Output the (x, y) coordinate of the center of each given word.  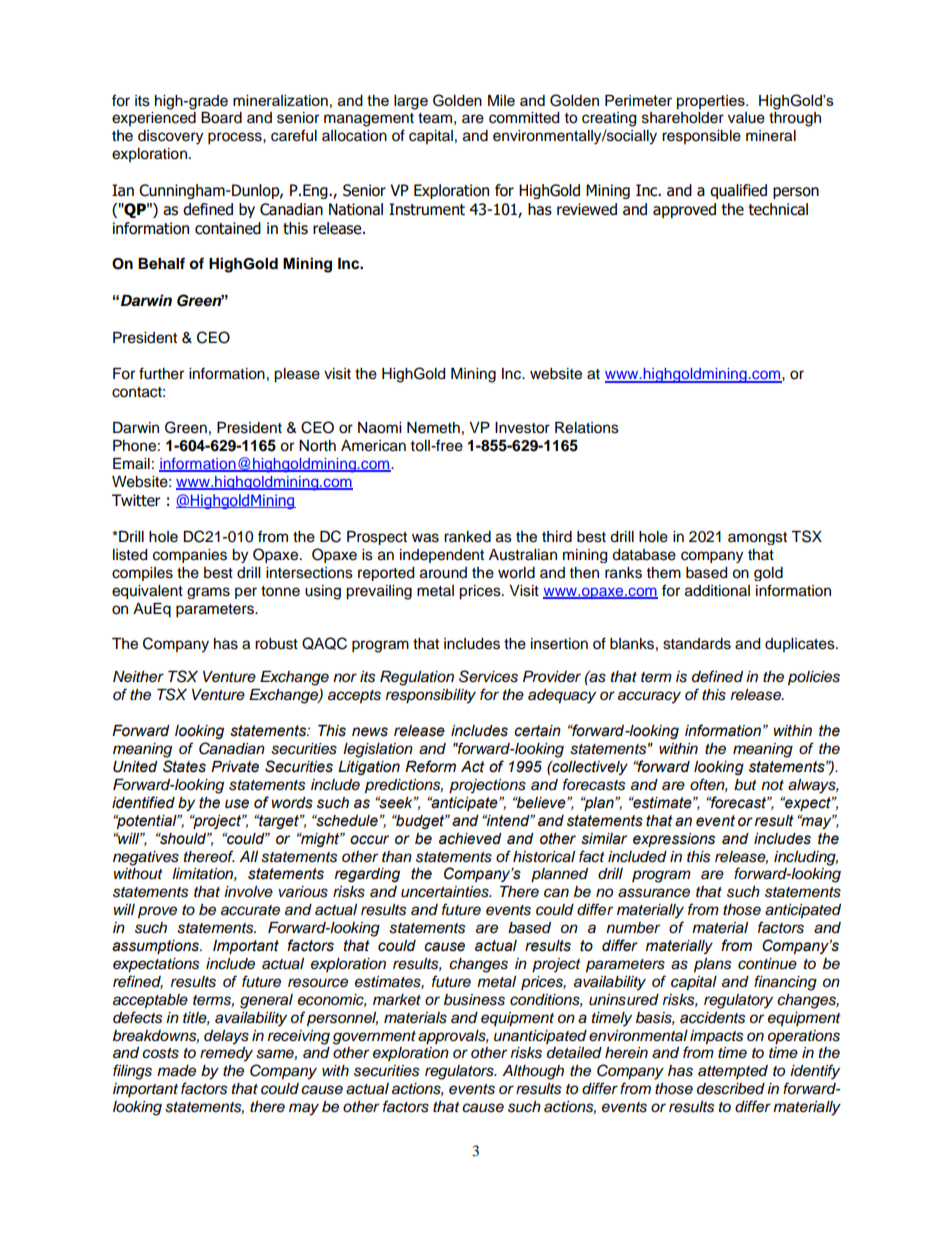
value (746, 118)
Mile (501, 100)
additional (717, 591)
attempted (733, 1072)
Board (221, 118)
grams (208, 593)
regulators (460, 1072)
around (443, 573)
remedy (226, 1054)
